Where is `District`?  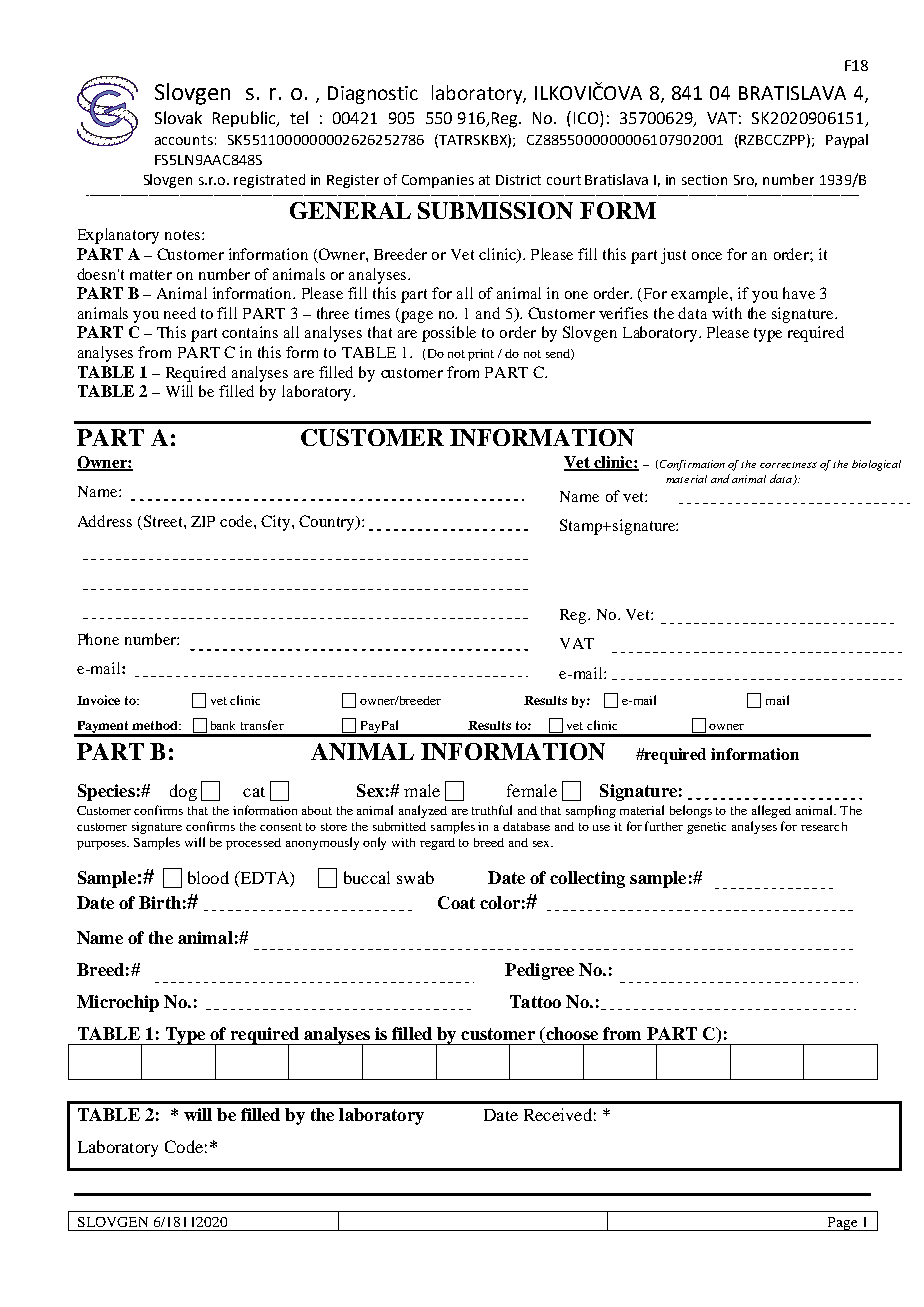
District is located at coordinates (518, 180).
